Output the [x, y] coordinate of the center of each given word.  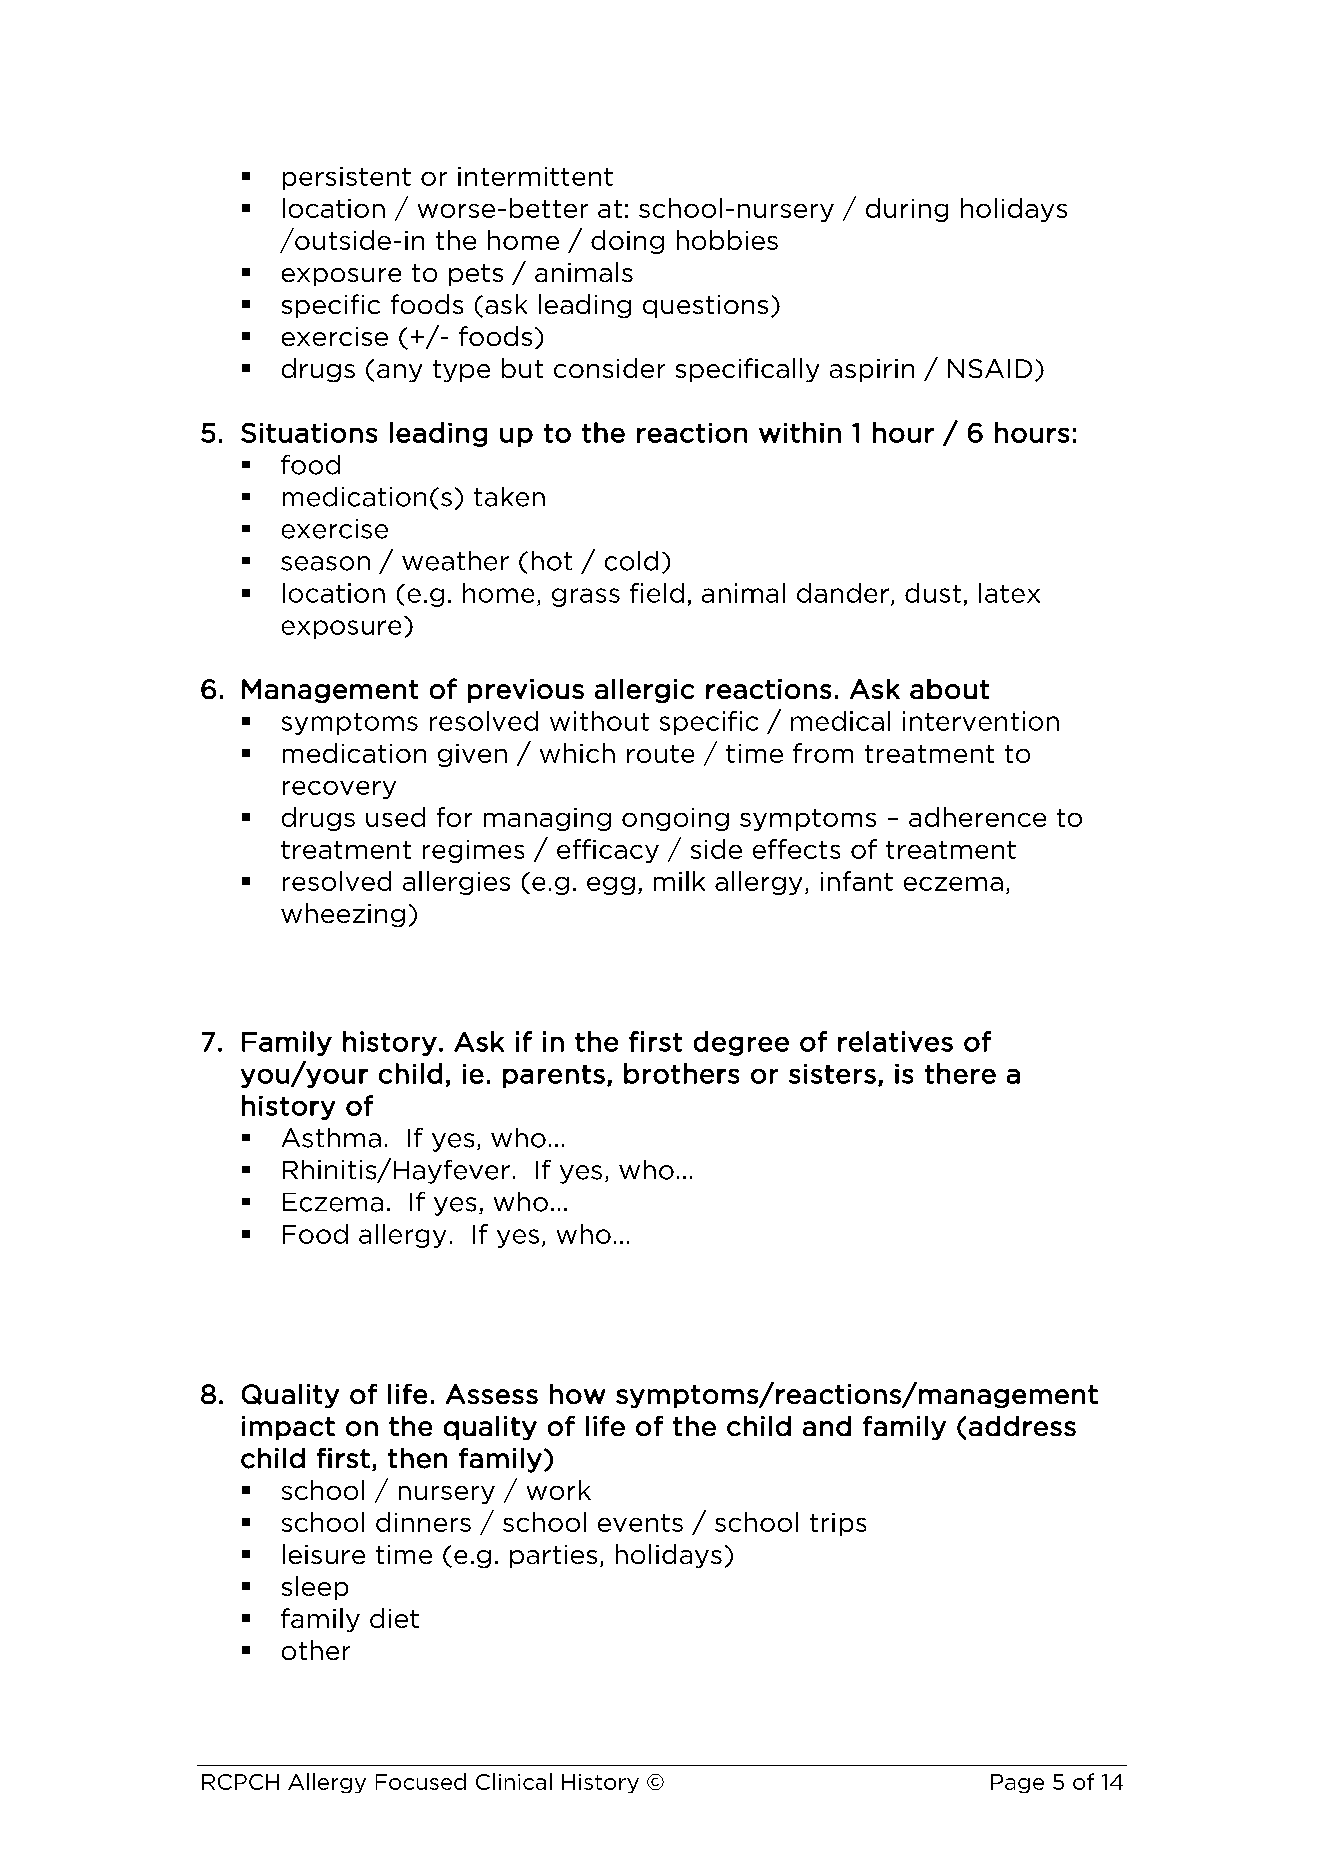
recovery [339, 790]
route [660, 754]
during [907, 210]
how [577, 1394]
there [960, 1073]
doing [627, 242]
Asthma [331, 1138]
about [949, 689]
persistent [347, 178]
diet [394, 1618]
